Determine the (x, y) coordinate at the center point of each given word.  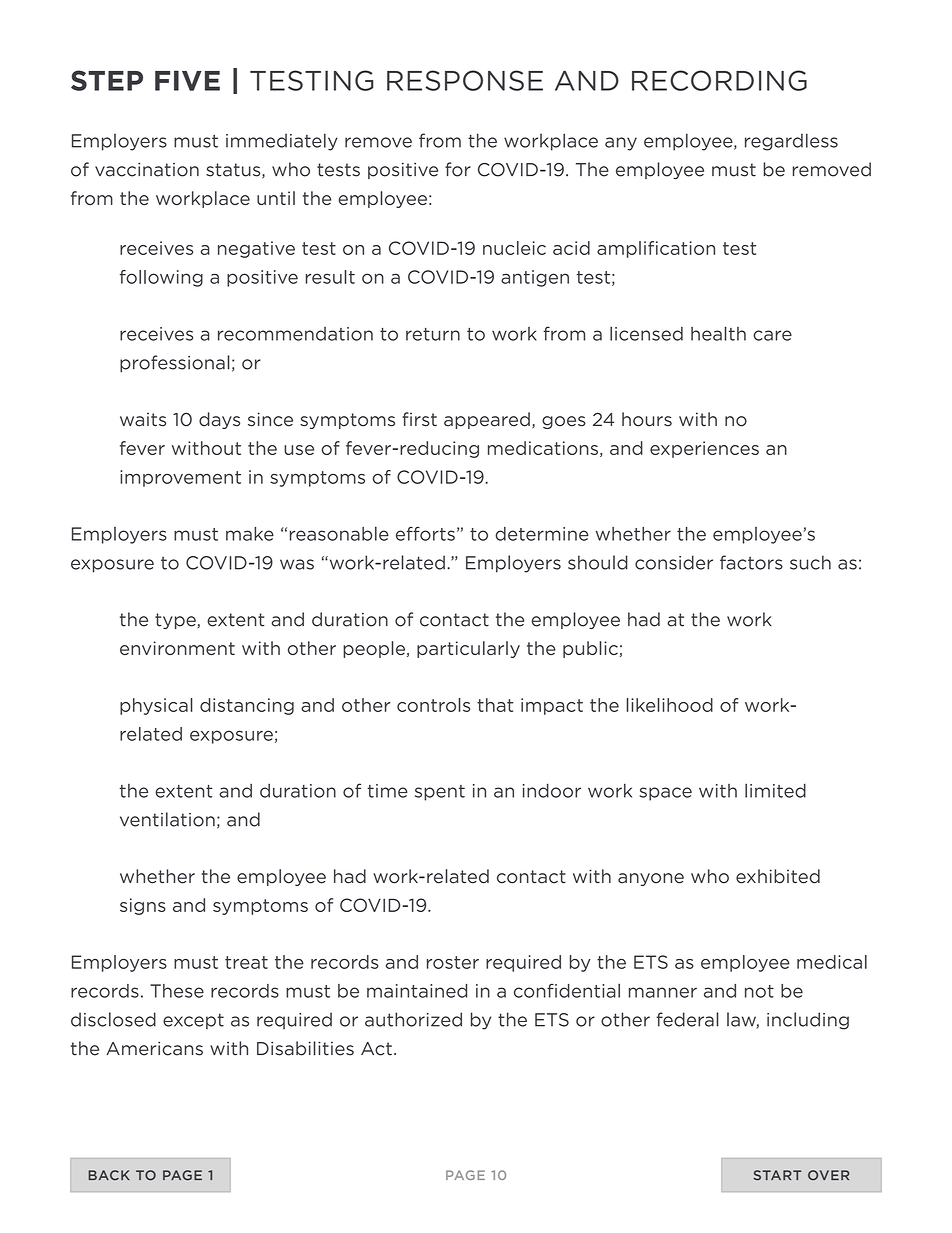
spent (440, 793)
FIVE (187, 80)
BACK (109, 1175)
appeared (487, 420)
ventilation (167, 819)
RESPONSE (465, 80)
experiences (704, 449)
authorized (413, 1019)
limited (775, 790)
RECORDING (719, 80)
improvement (180, 478)
